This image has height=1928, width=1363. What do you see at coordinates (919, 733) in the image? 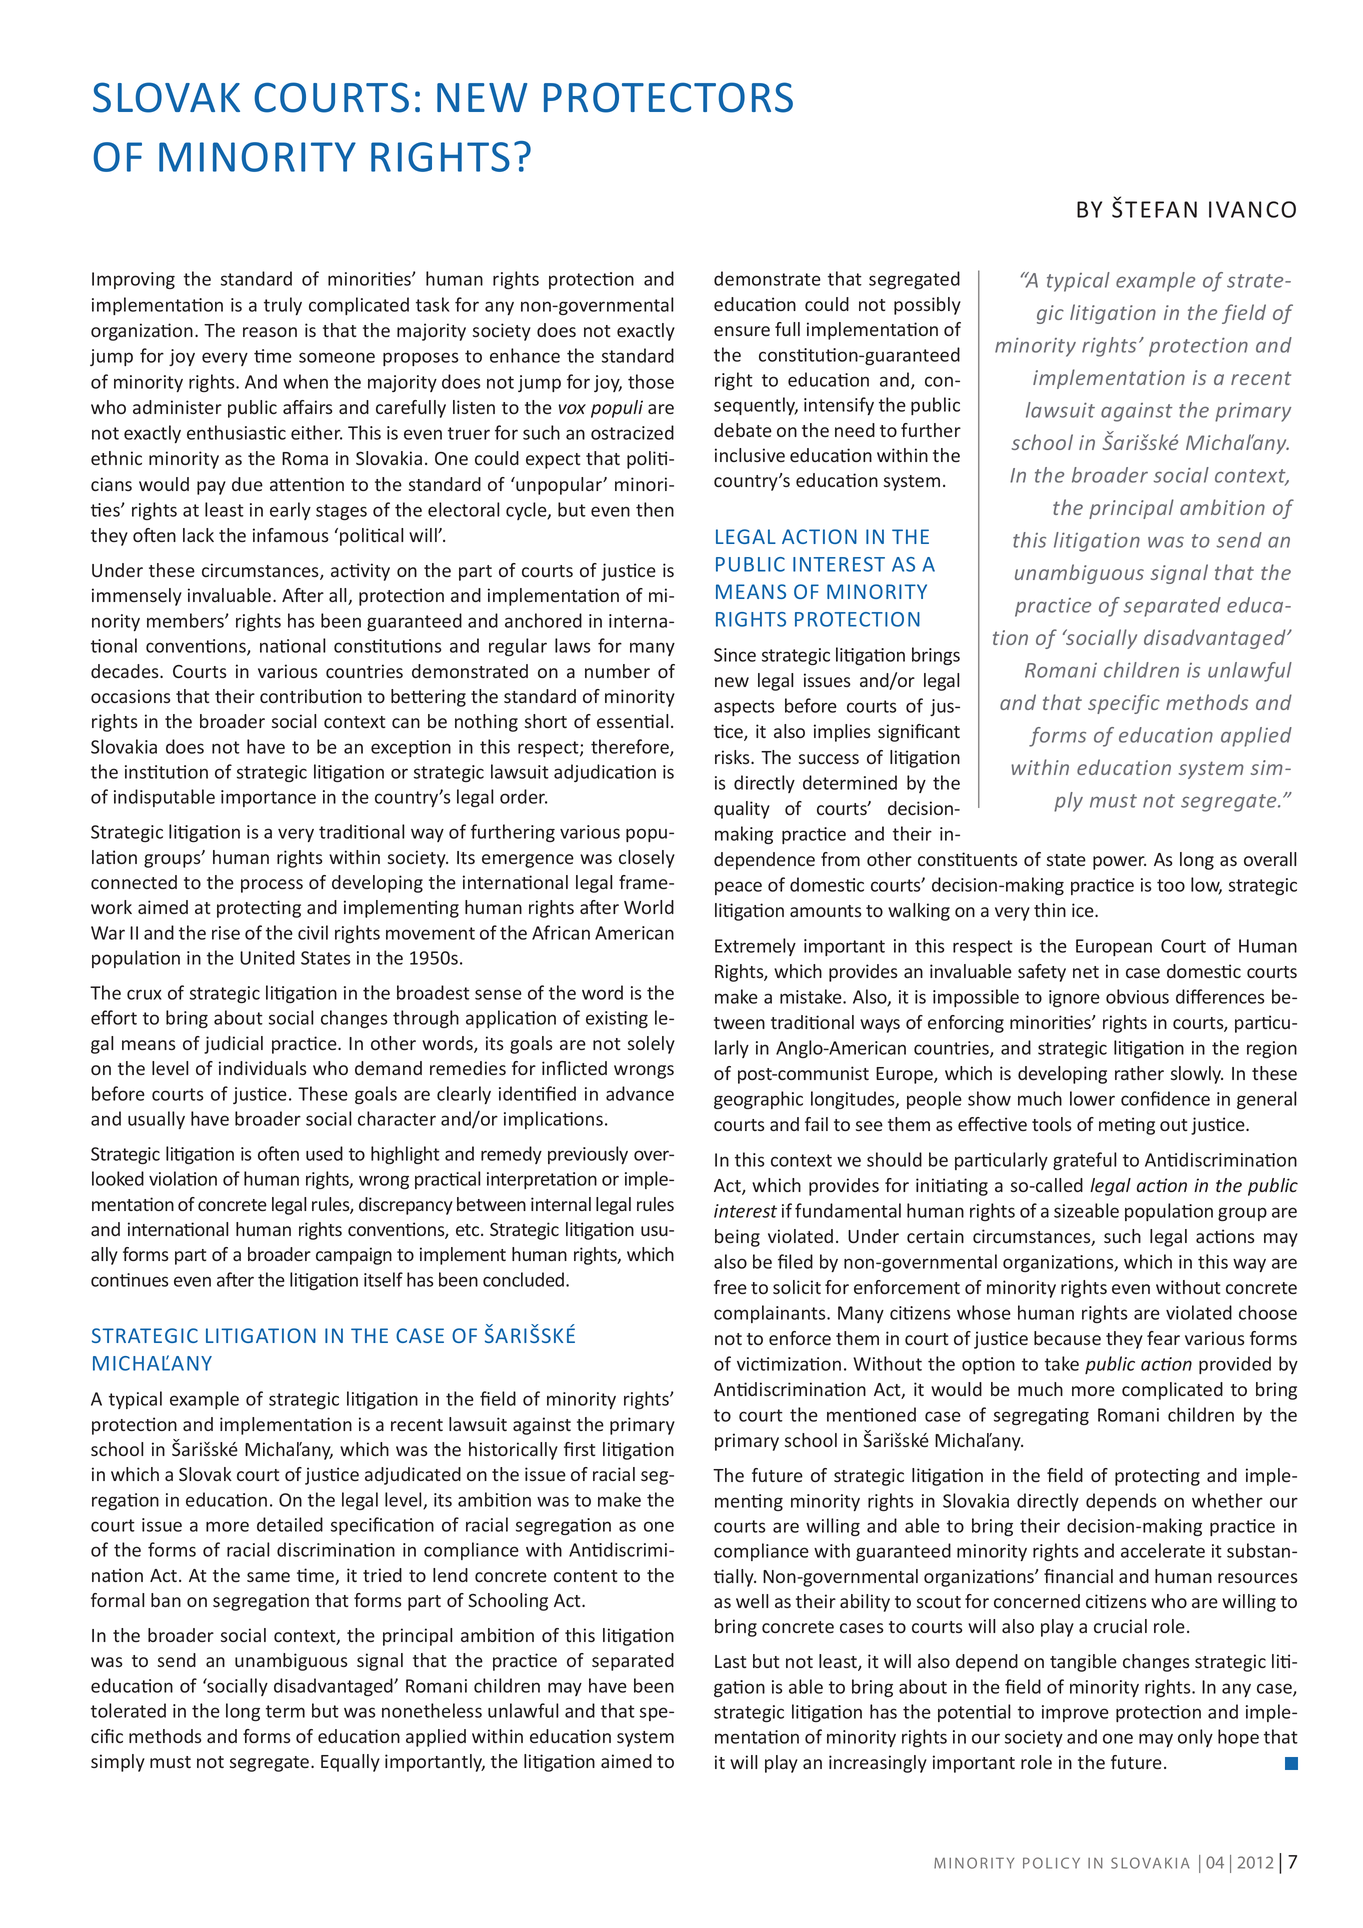
I see `significant` at bounding box center [919, 733].
